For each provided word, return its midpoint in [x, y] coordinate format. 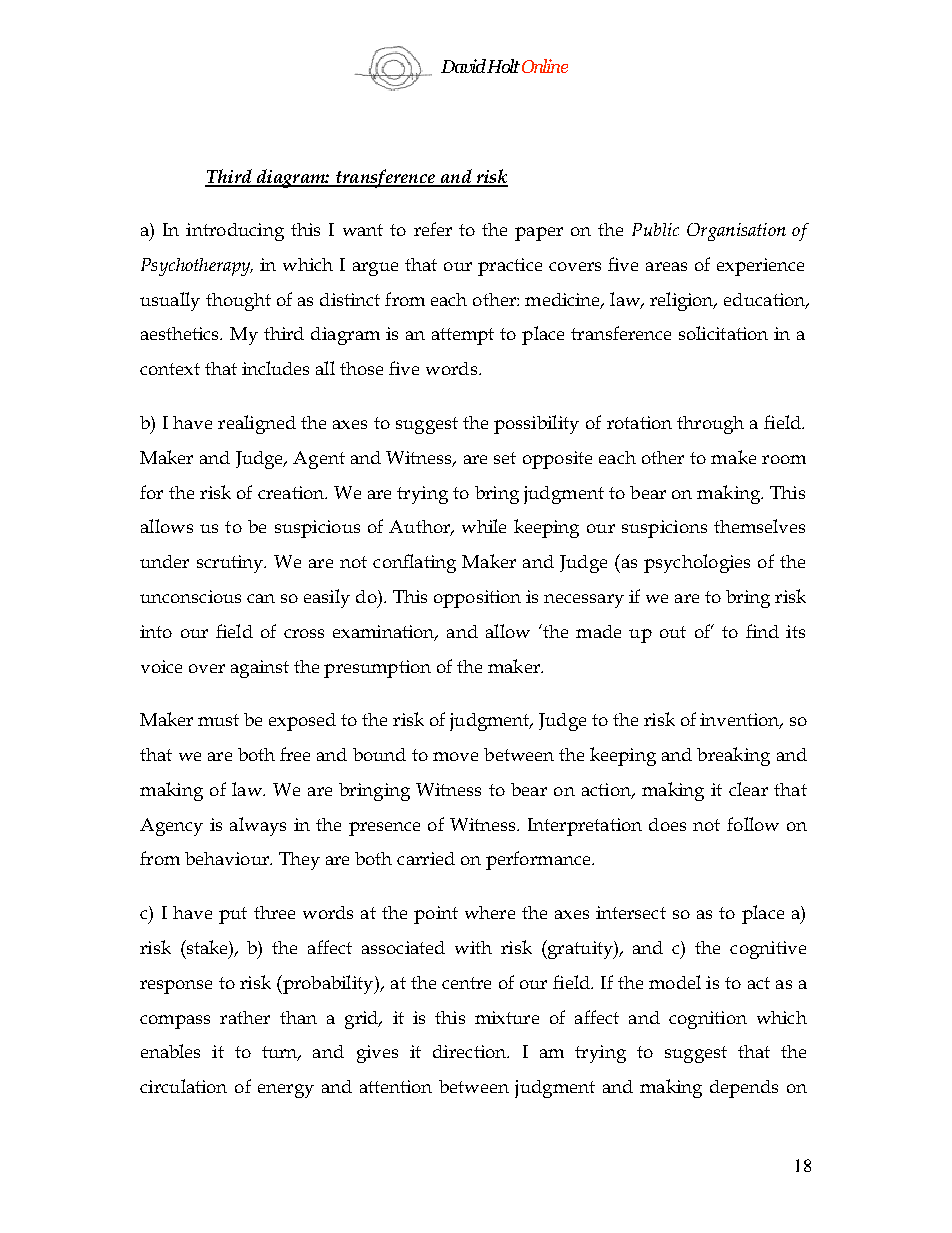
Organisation [736, 232]
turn [281, 1053]
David [463, 66]
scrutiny [231, 564]
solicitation [723, 333]
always [258, 826]
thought [238, 302]
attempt [463, 336]
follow [753, 824]
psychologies [697, 563]
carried [426, 858]
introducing [235, 232]
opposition [477, 599]
